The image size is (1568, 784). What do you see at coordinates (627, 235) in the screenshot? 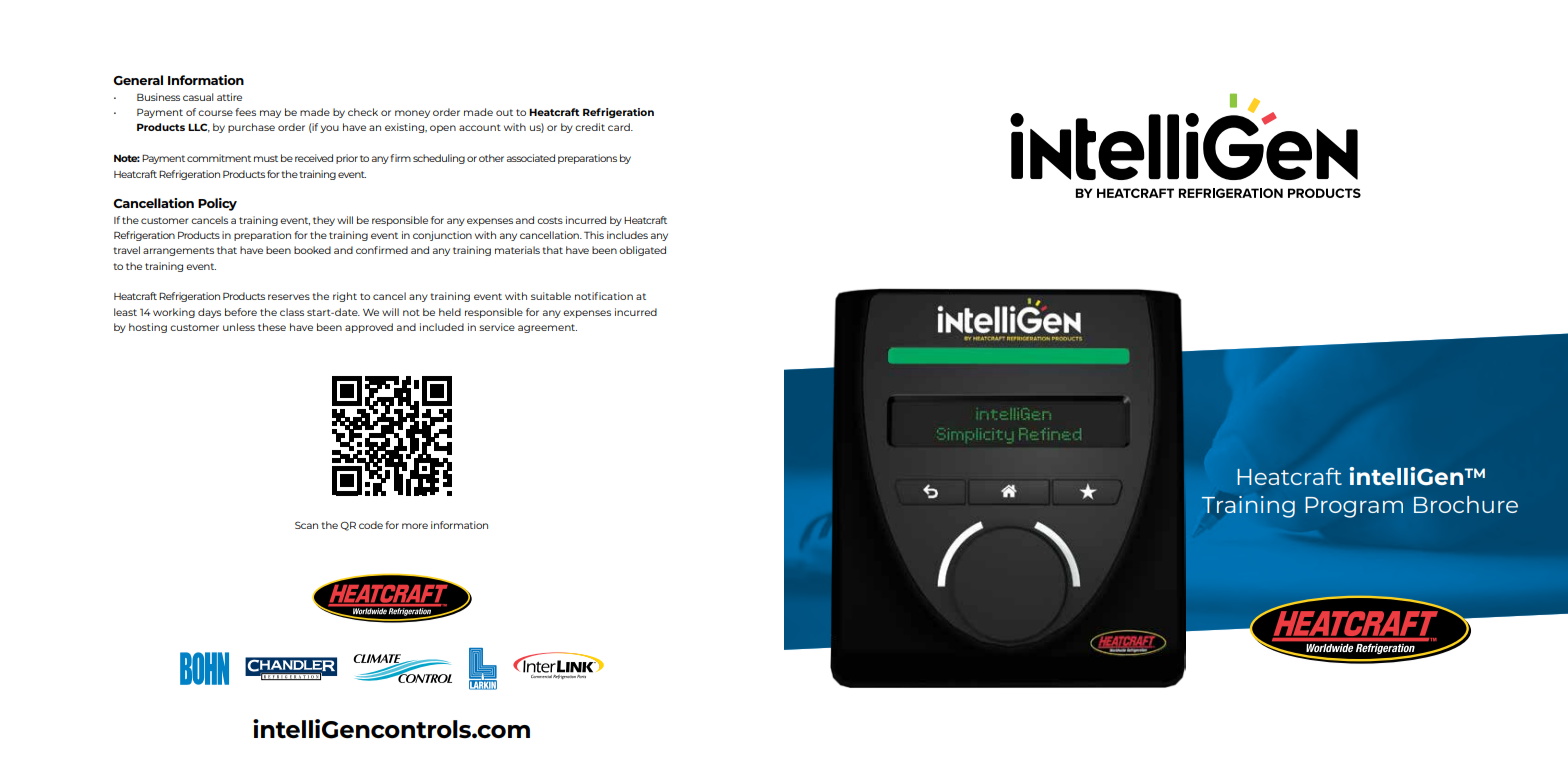
I see `includes` at bounding box center [627, 235].
